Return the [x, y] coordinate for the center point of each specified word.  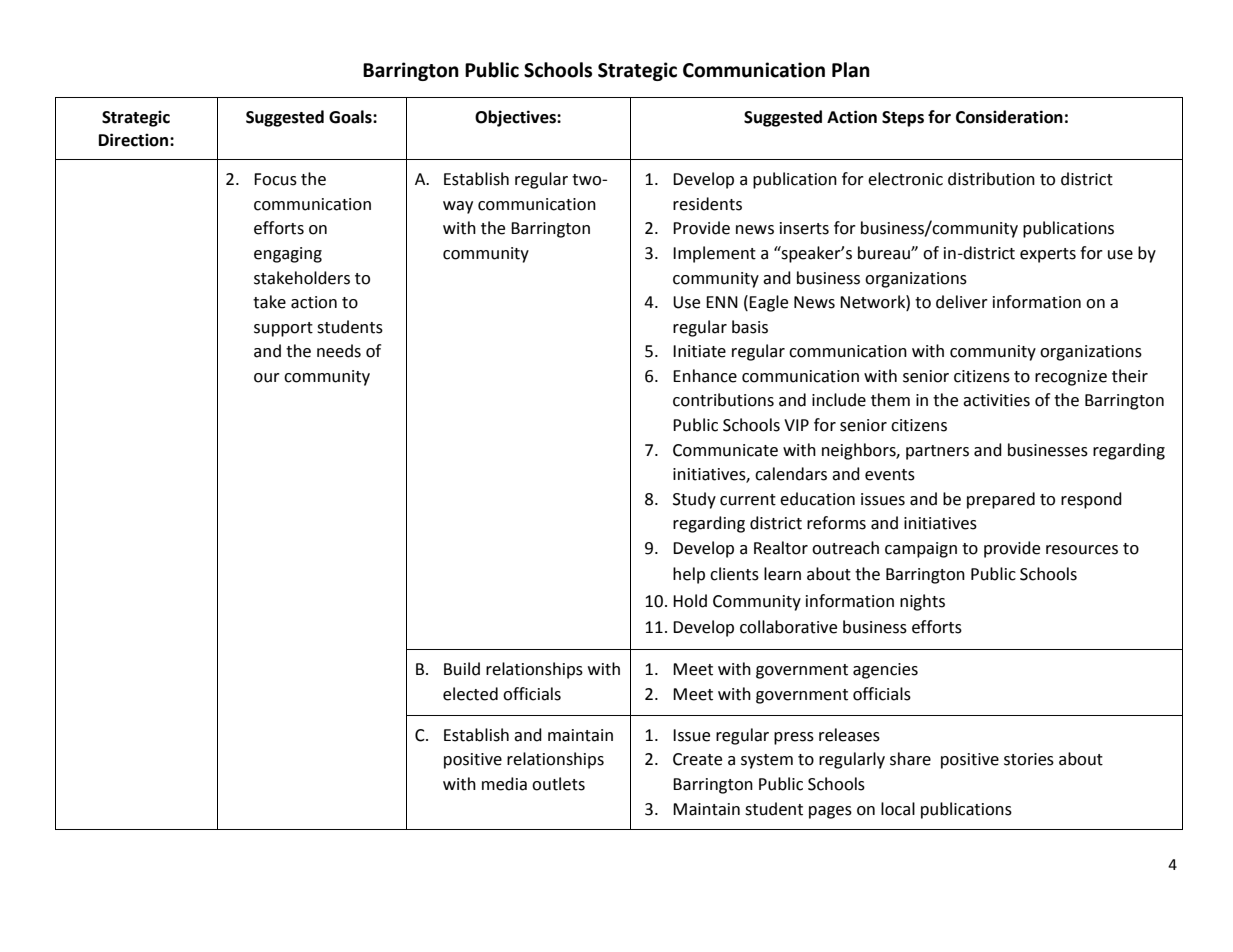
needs [339, 351]
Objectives [516, 118]
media [504, 784]
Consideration [1009, 117]
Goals [351, 117]
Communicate [725, 450]
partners [937, 452]
